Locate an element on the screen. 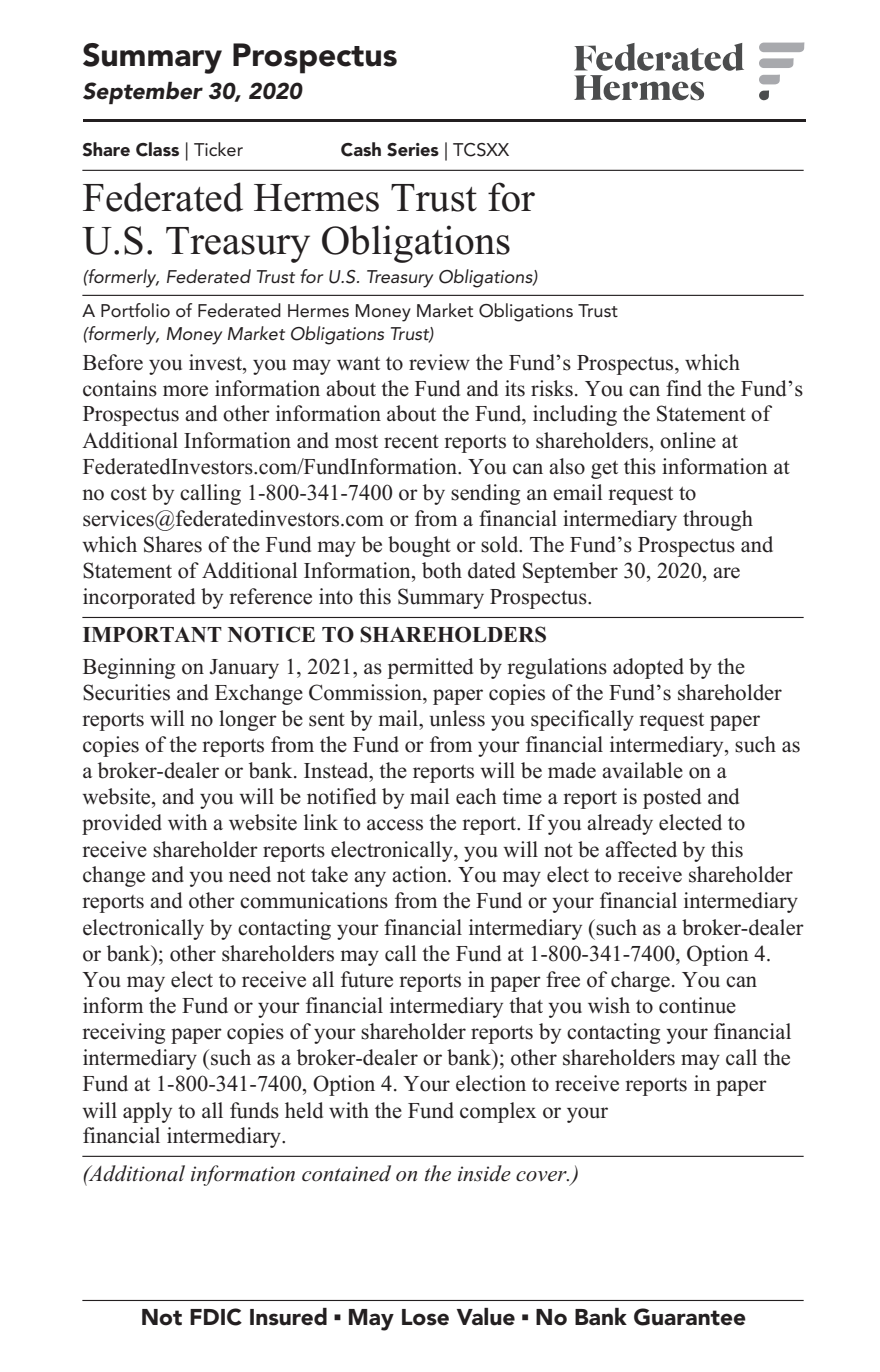 The height and width of the screenshot is (1372, 880). action is located at coordinates (420, 874).
